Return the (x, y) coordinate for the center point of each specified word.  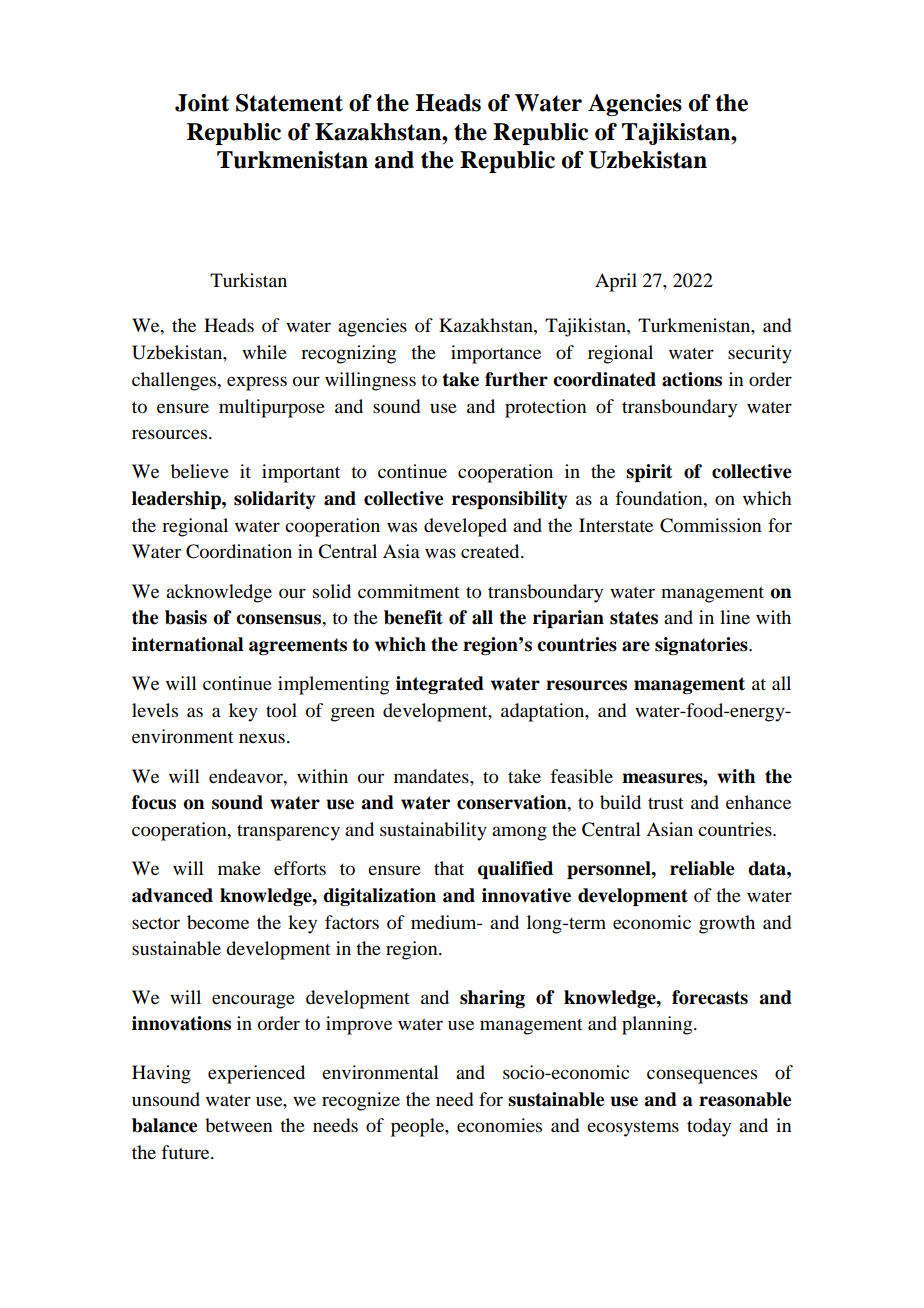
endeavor (247, 776)
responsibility (510, 500)
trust (666, 803)
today (709, 1127)
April (616, 282)
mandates (432, 776)
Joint (202, 103)
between (238, 1125)
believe (200, 471)
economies (499, 1125)
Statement (289, 103)
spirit (649, 473)
